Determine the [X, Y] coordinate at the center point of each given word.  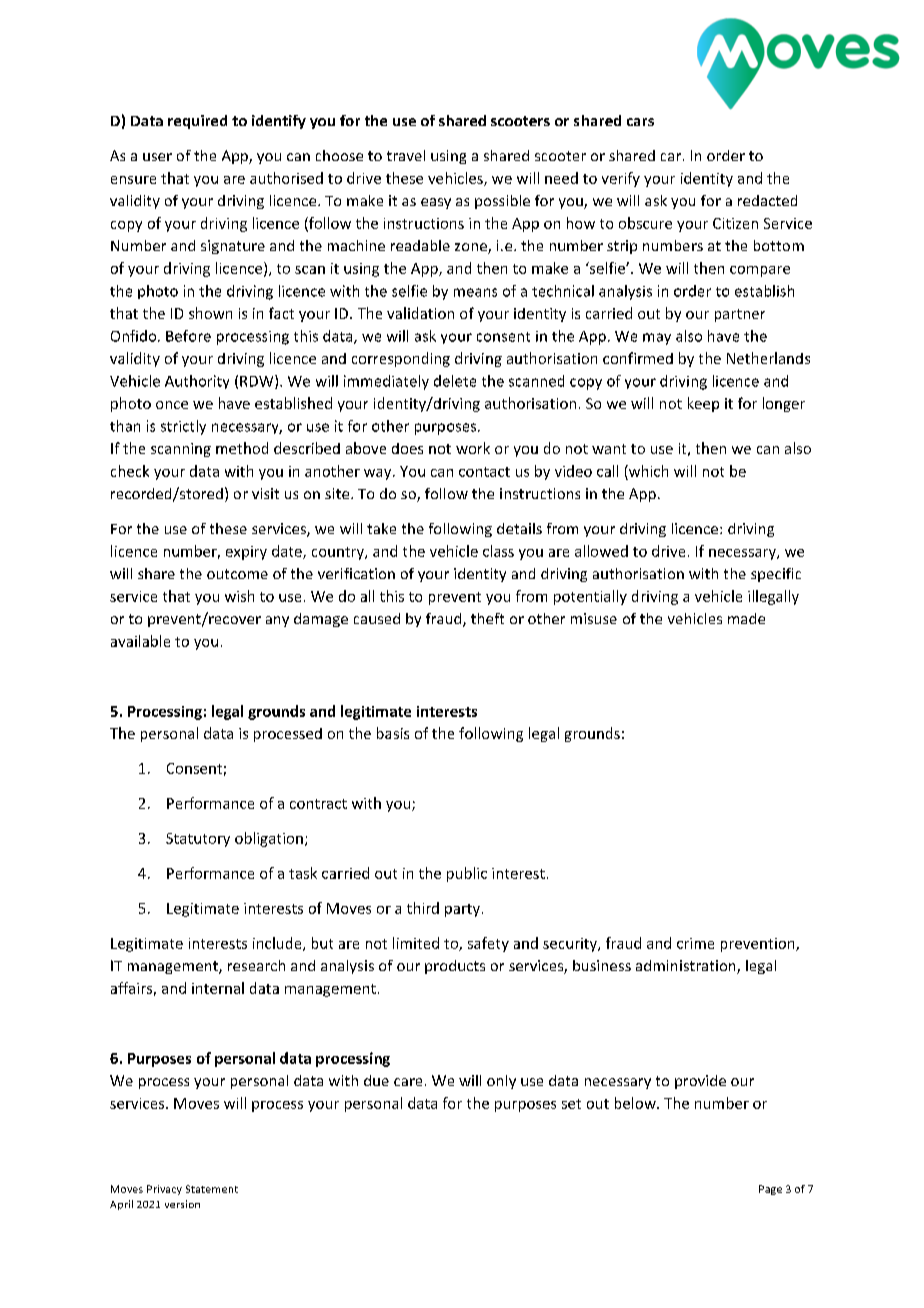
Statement [212, 1189]
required [197, 122]
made [746, 618]
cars [640, 122]
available [140, 641]
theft [487, 618]
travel [406, 155]
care [408, 1082]
